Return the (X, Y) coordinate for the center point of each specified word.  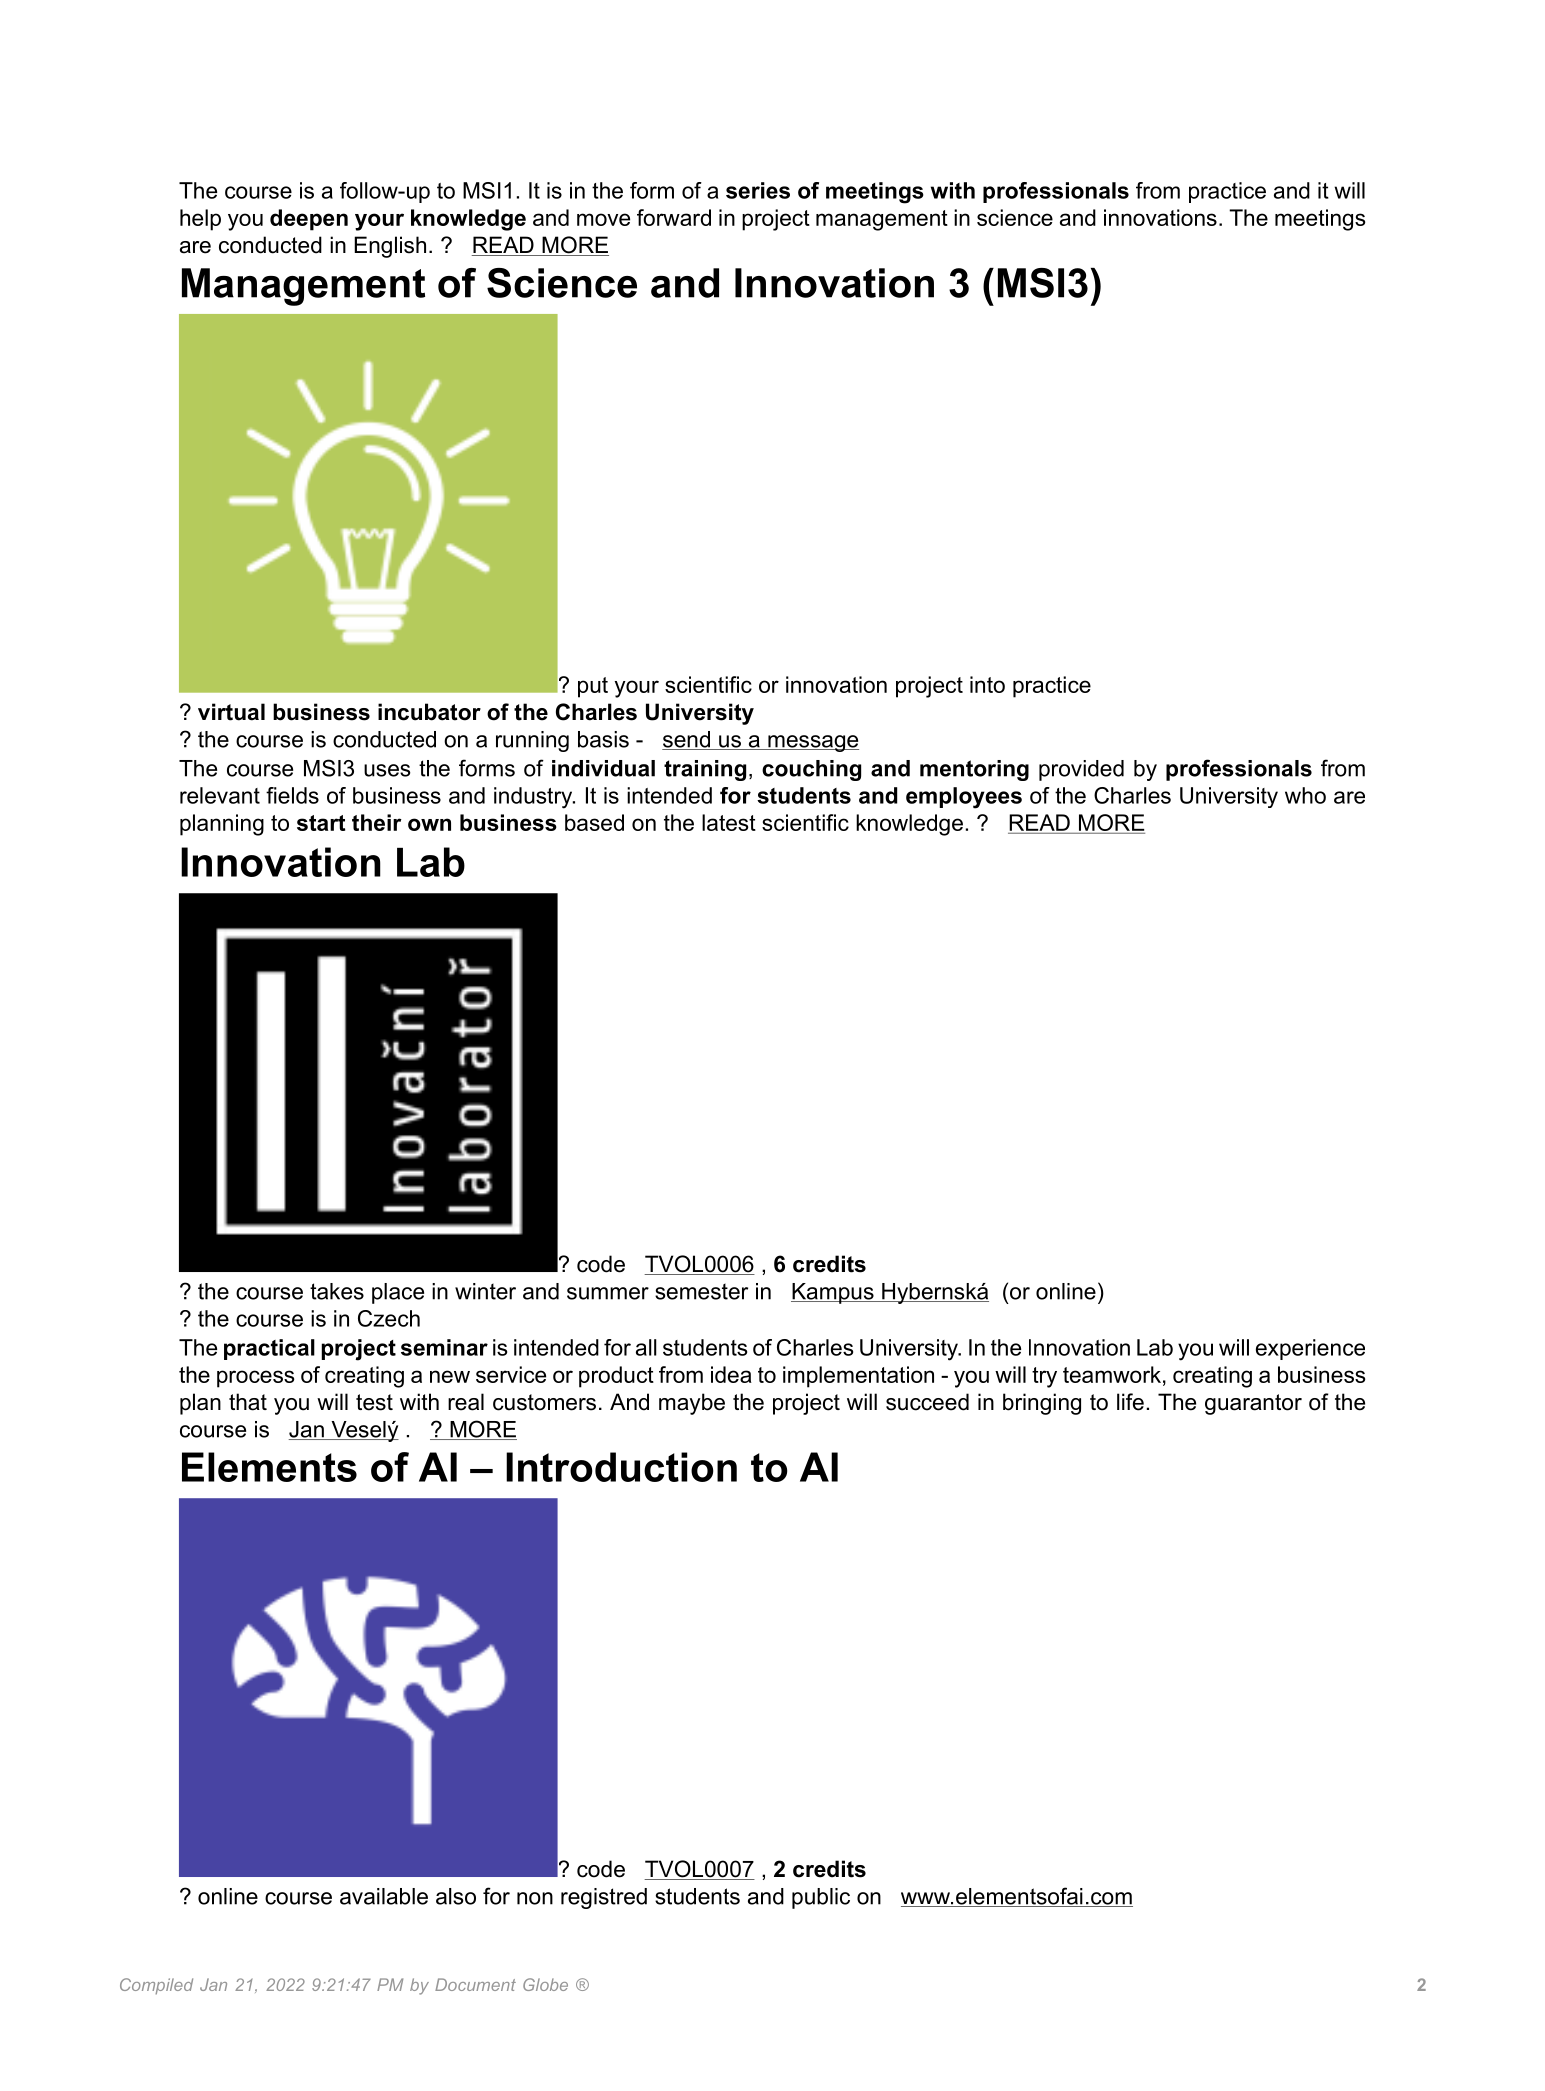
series (758, 190)
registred (604, 1898)
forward (674, 217)
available (384, 1896)
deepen (309, 220)
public (821, 1898)
